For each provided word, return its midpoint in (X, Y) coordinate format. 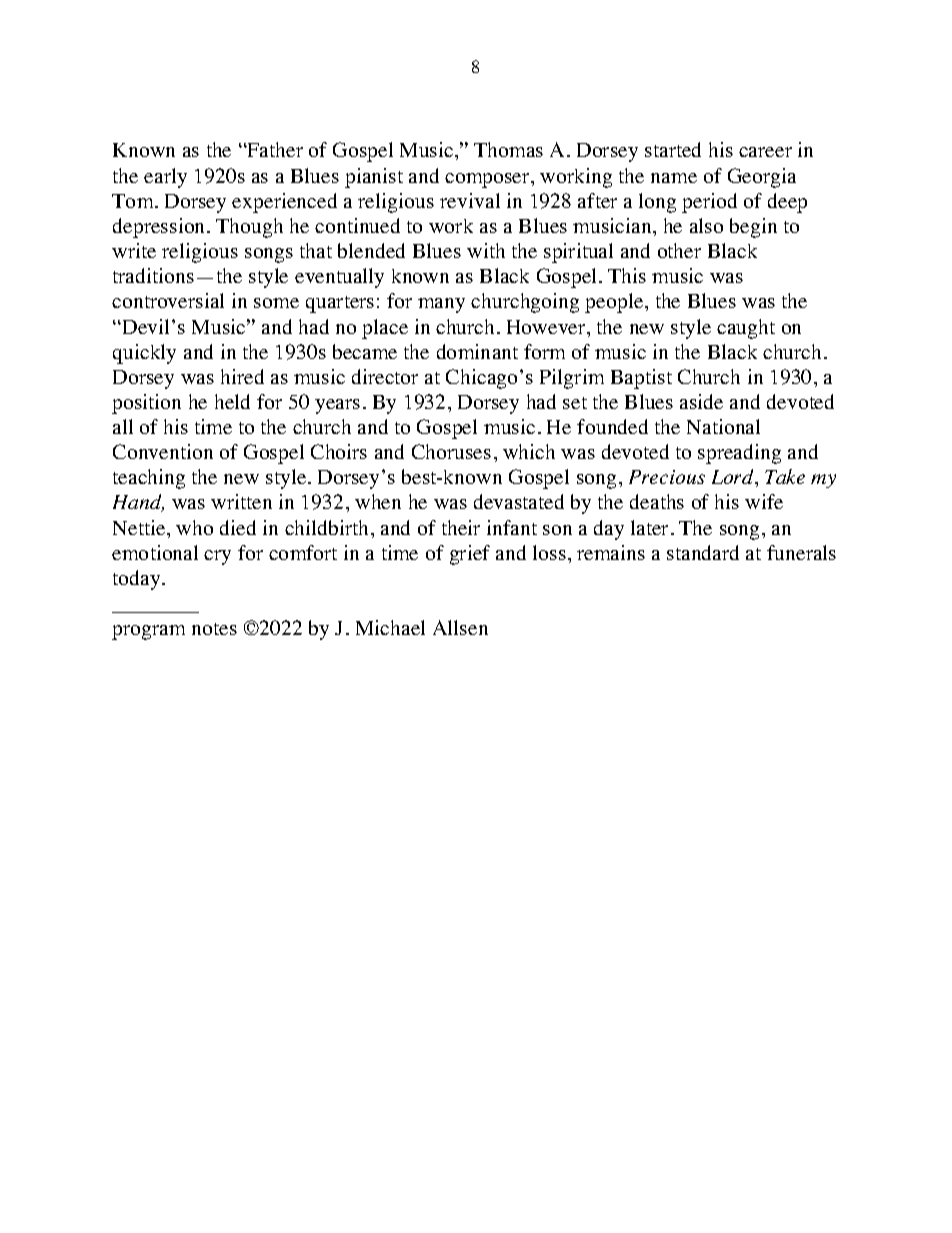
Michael (390, 627)
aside (701, 401)
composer (488, 180)
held (232, 401)
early (165, 178)
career (765, 152)
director (385, 376)
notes (214, 629)
